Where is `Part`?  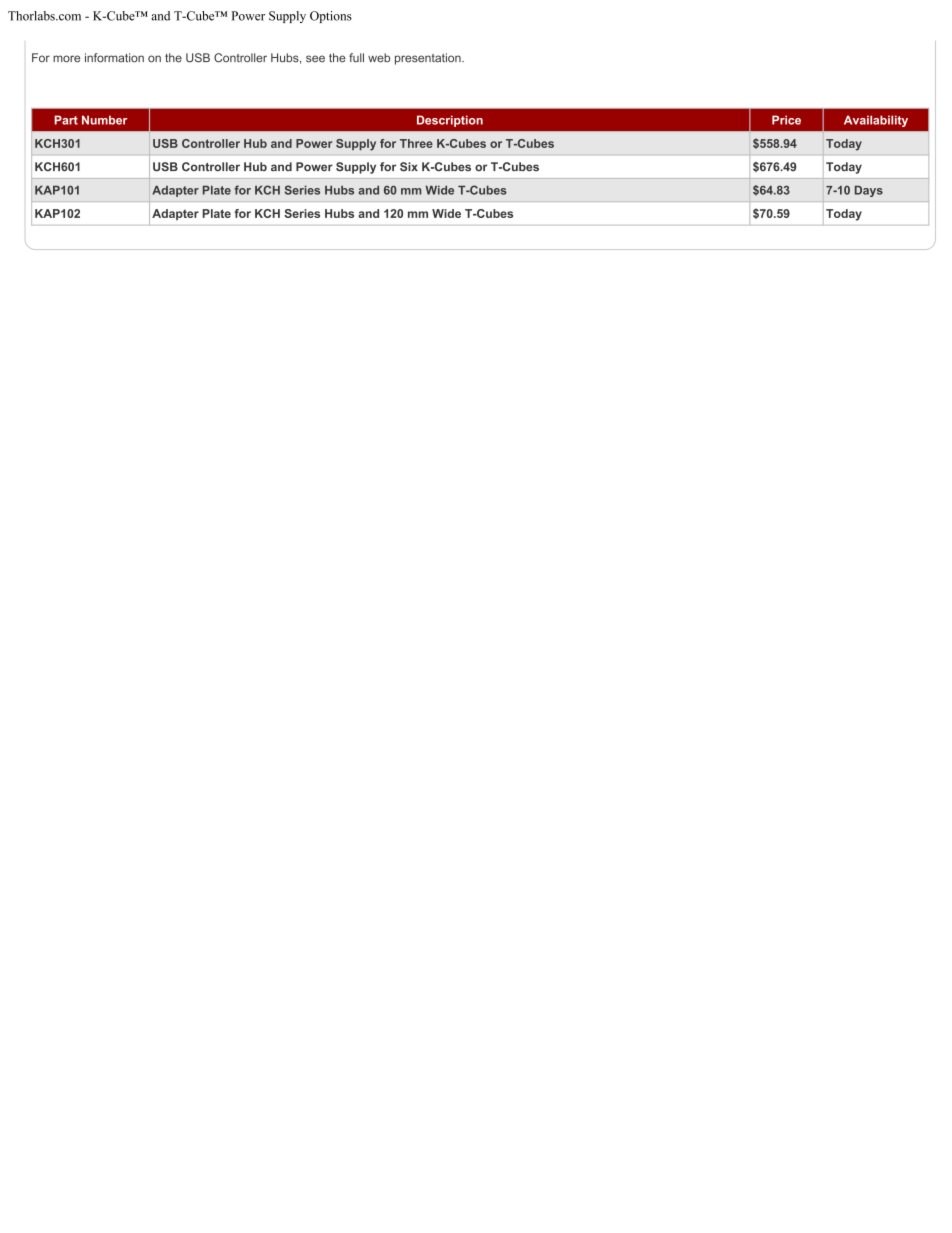
Part is located at coordinates (66, 120).
